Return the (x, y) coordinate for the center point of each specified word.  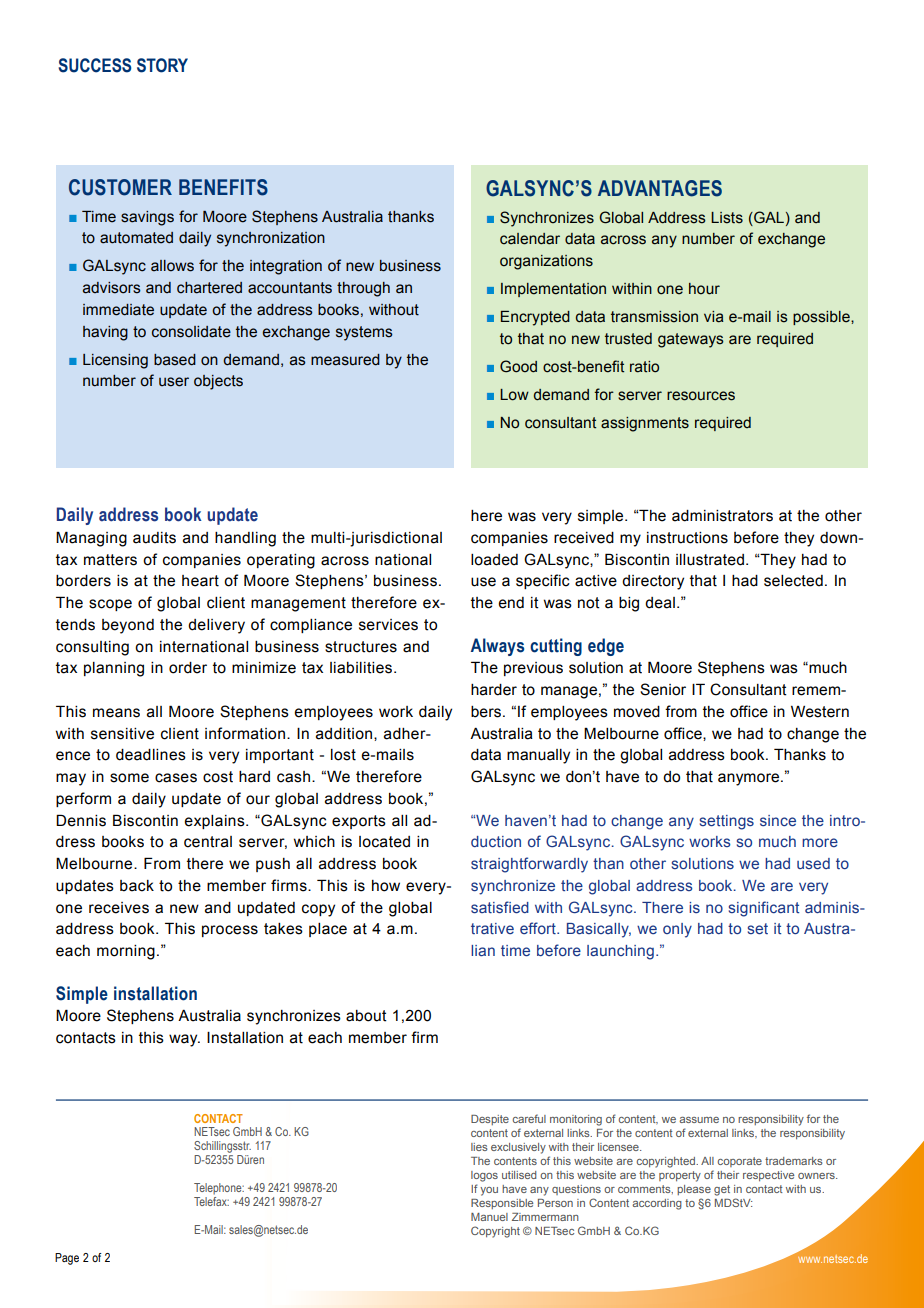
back (137, 886)
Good (518, 366)
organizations (546, 262)
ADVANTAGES (660, 188)
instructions (687, 538)
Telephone (219, 1189)
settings (727, 822)
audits (154, 538)
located (384, 842)
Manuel (489, 1217)
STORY (162, 65)
